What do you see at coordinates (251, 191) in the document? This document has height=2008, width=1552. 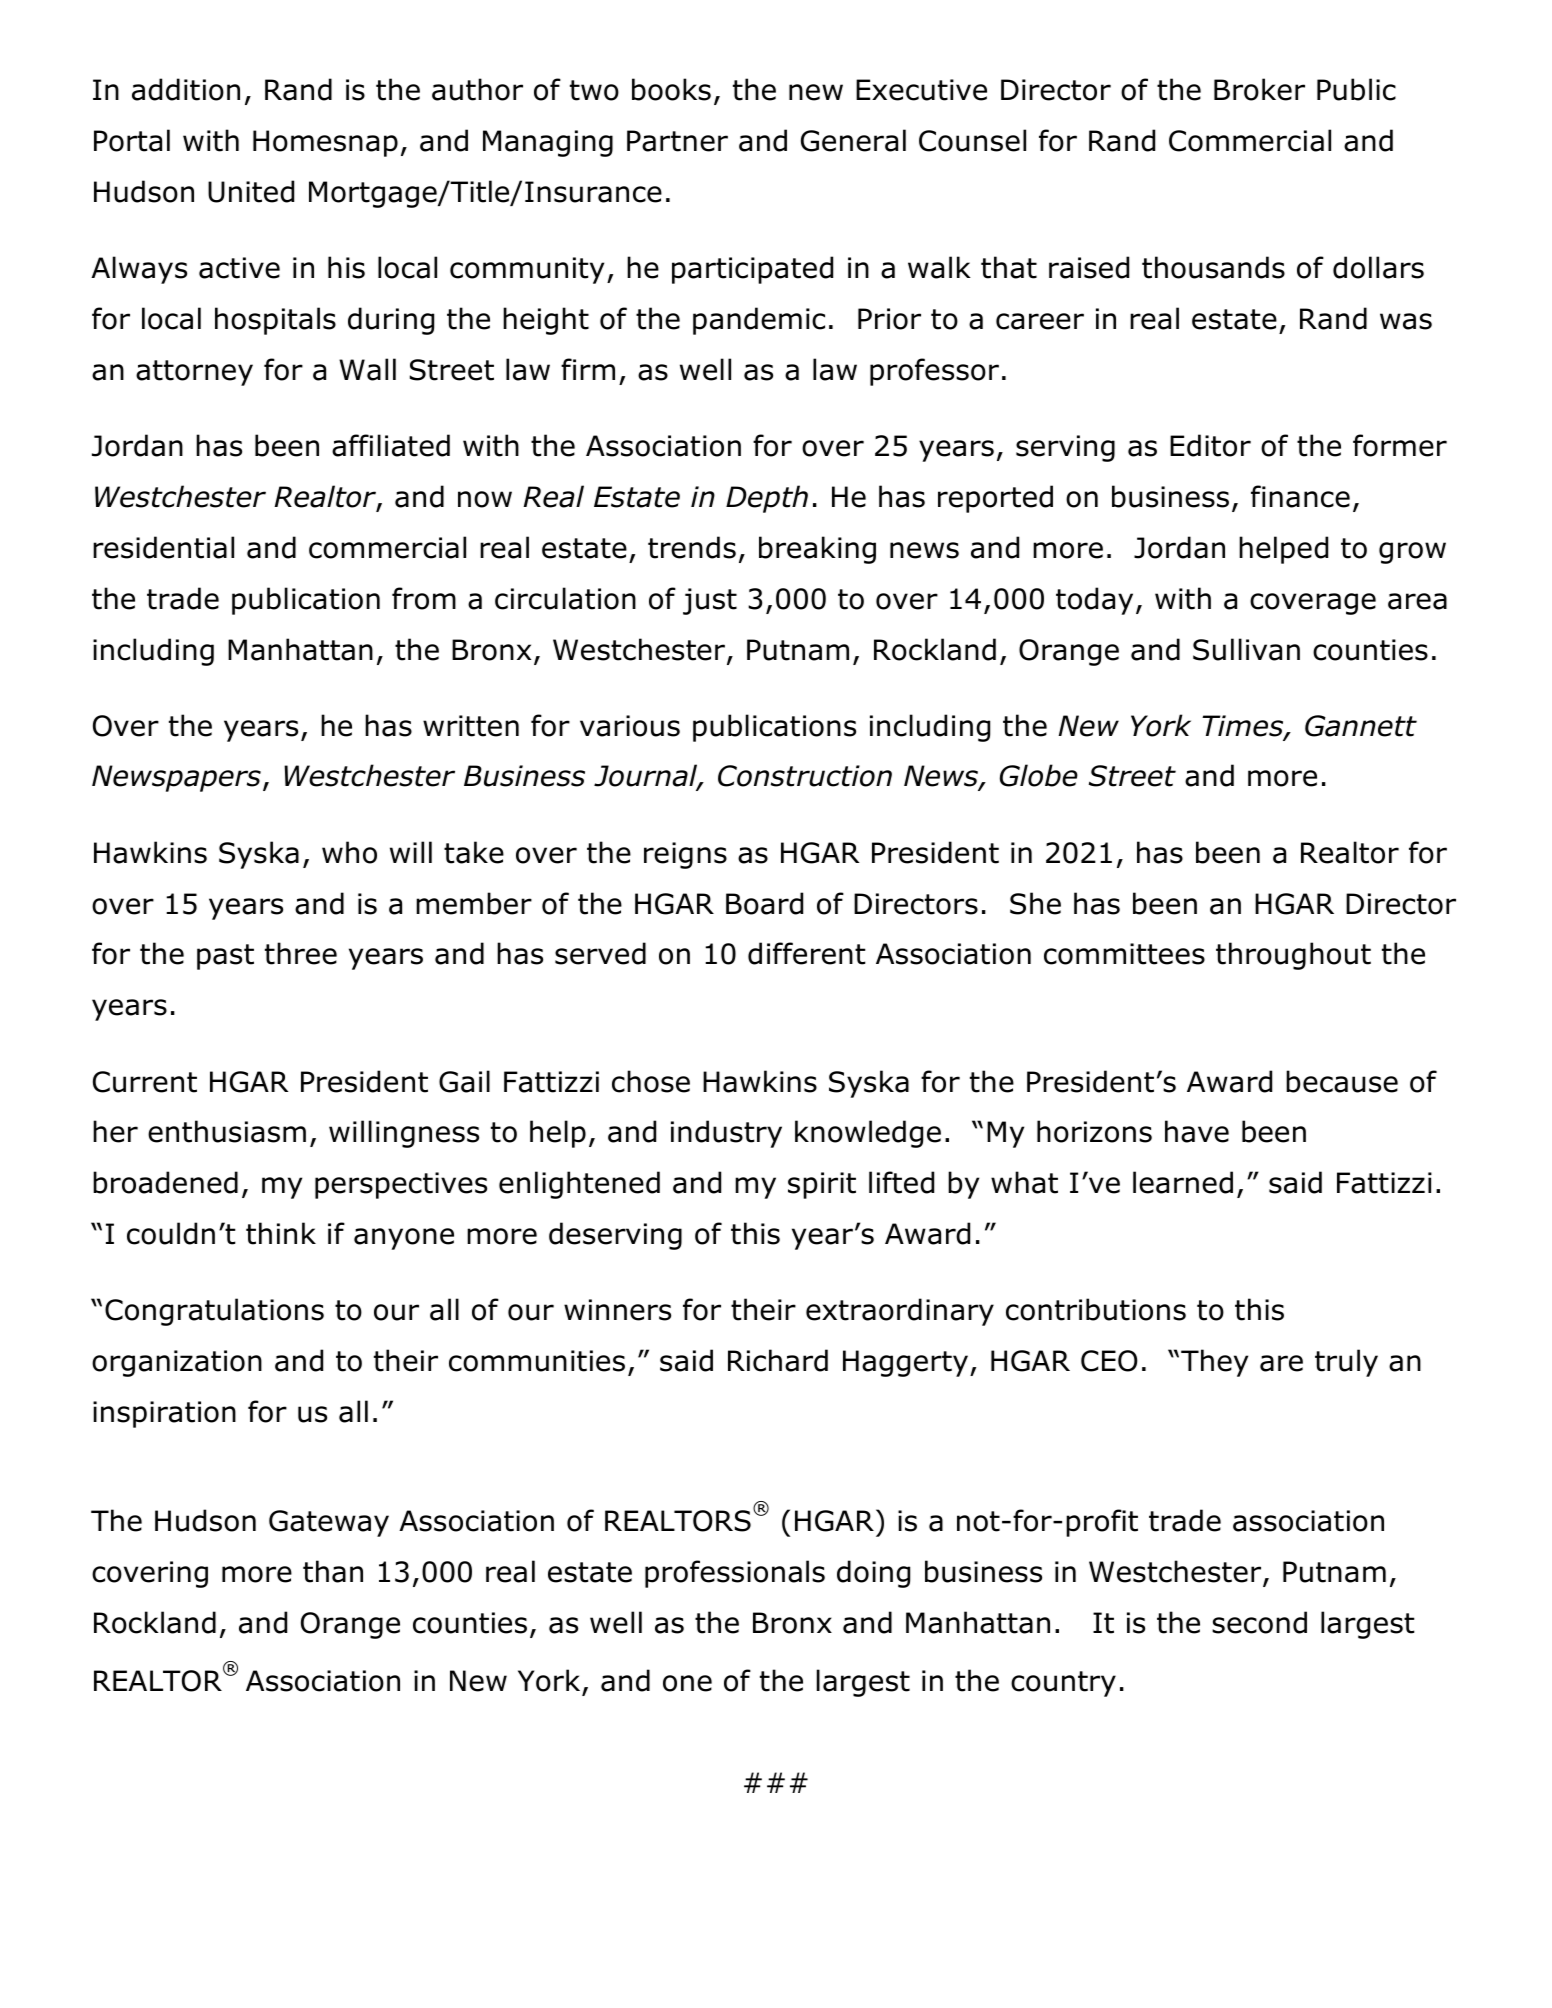 I see `United` at bounding box center [251, 191].
